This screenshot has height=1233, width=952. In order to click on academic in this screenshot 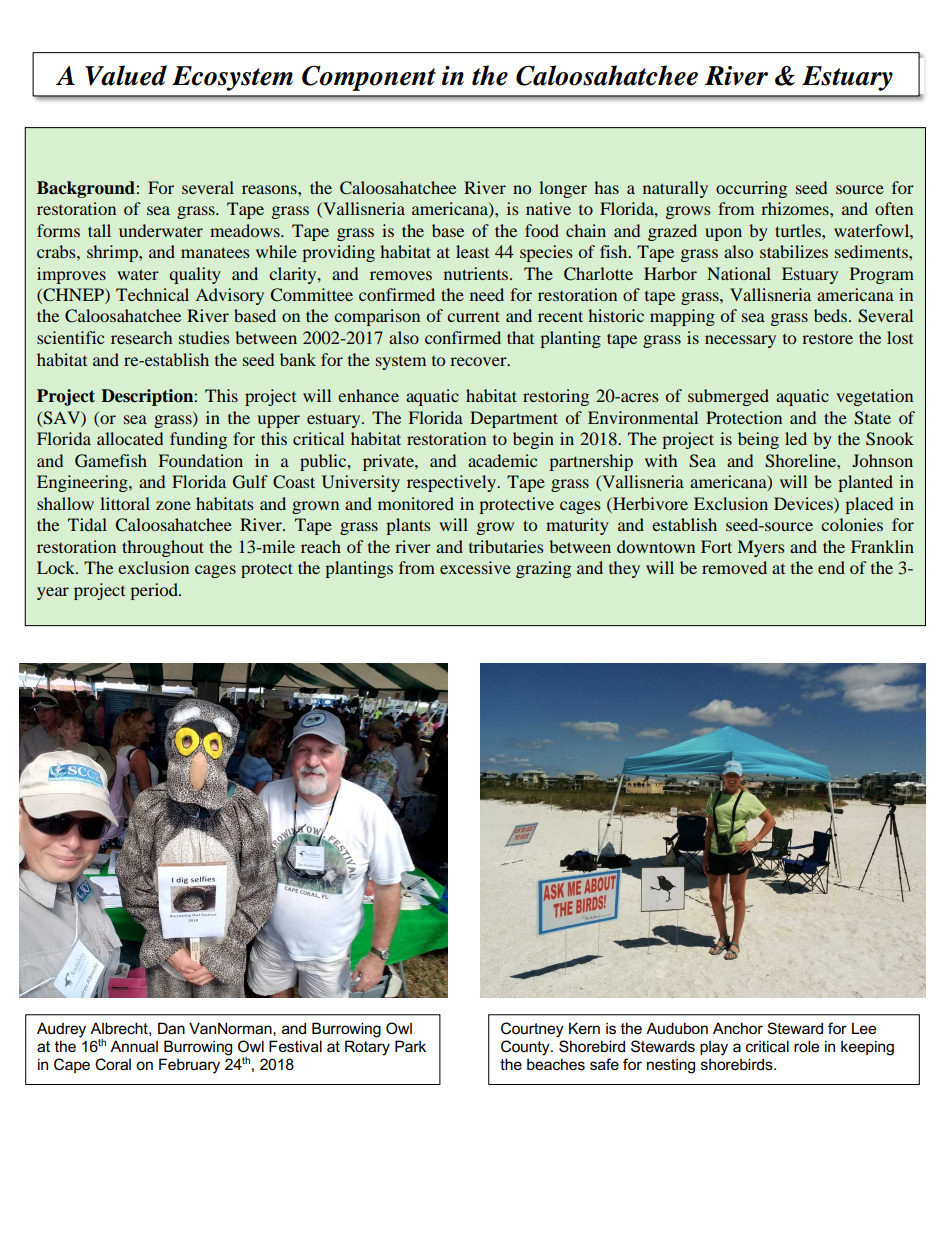, I will do `click(502, 460)`.
